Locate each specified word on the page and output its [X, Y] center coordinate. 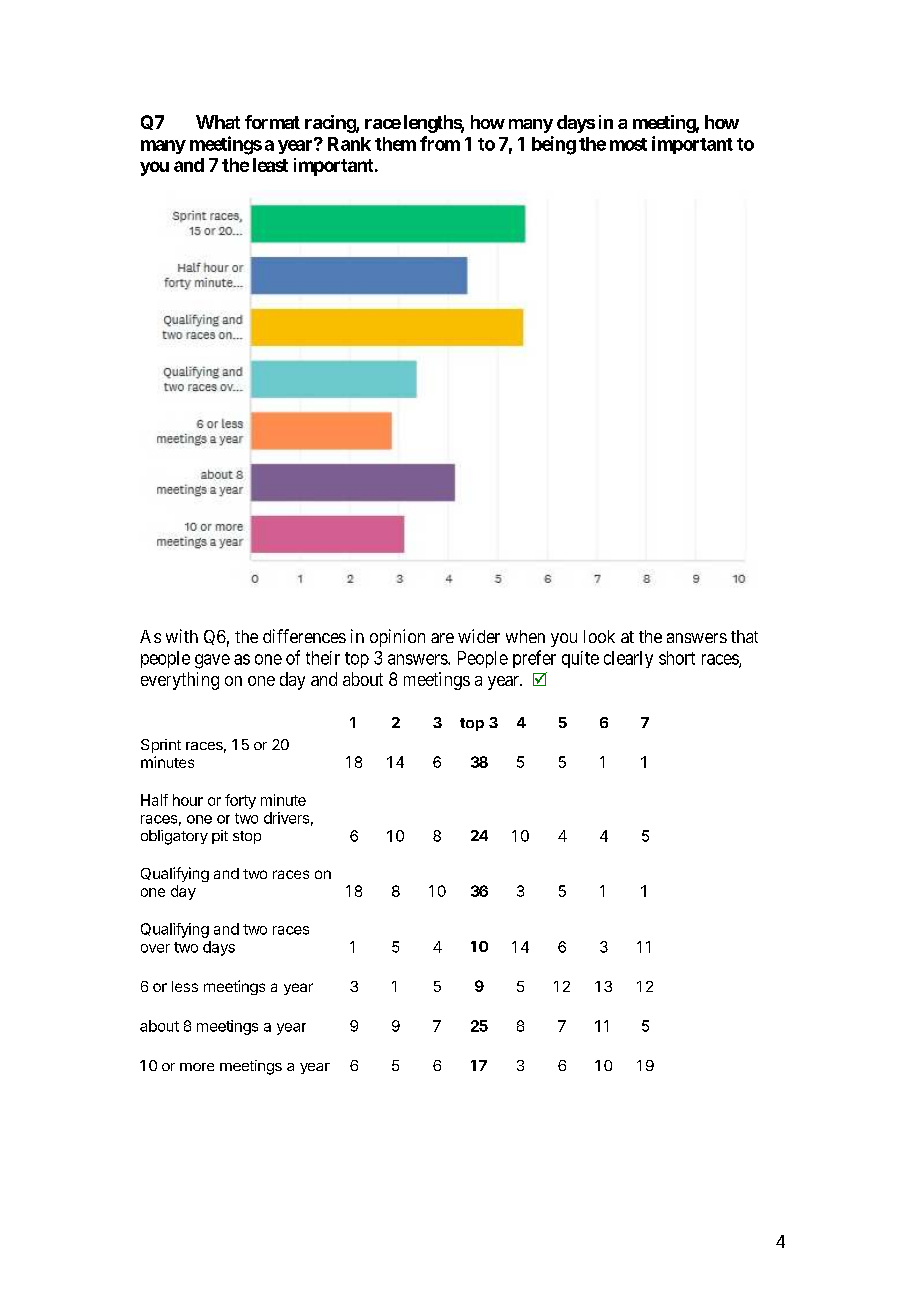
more [197, 1067]
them [395, 144]
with [182, 636]
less [185, 986]
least [270, 165]
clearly [628, 659]
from [440, 143]
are [442, 638]
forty [240, 801]
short [677, 658]
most [628, 144]
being [554, 145]
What [218, 122]
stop [247, 837]
